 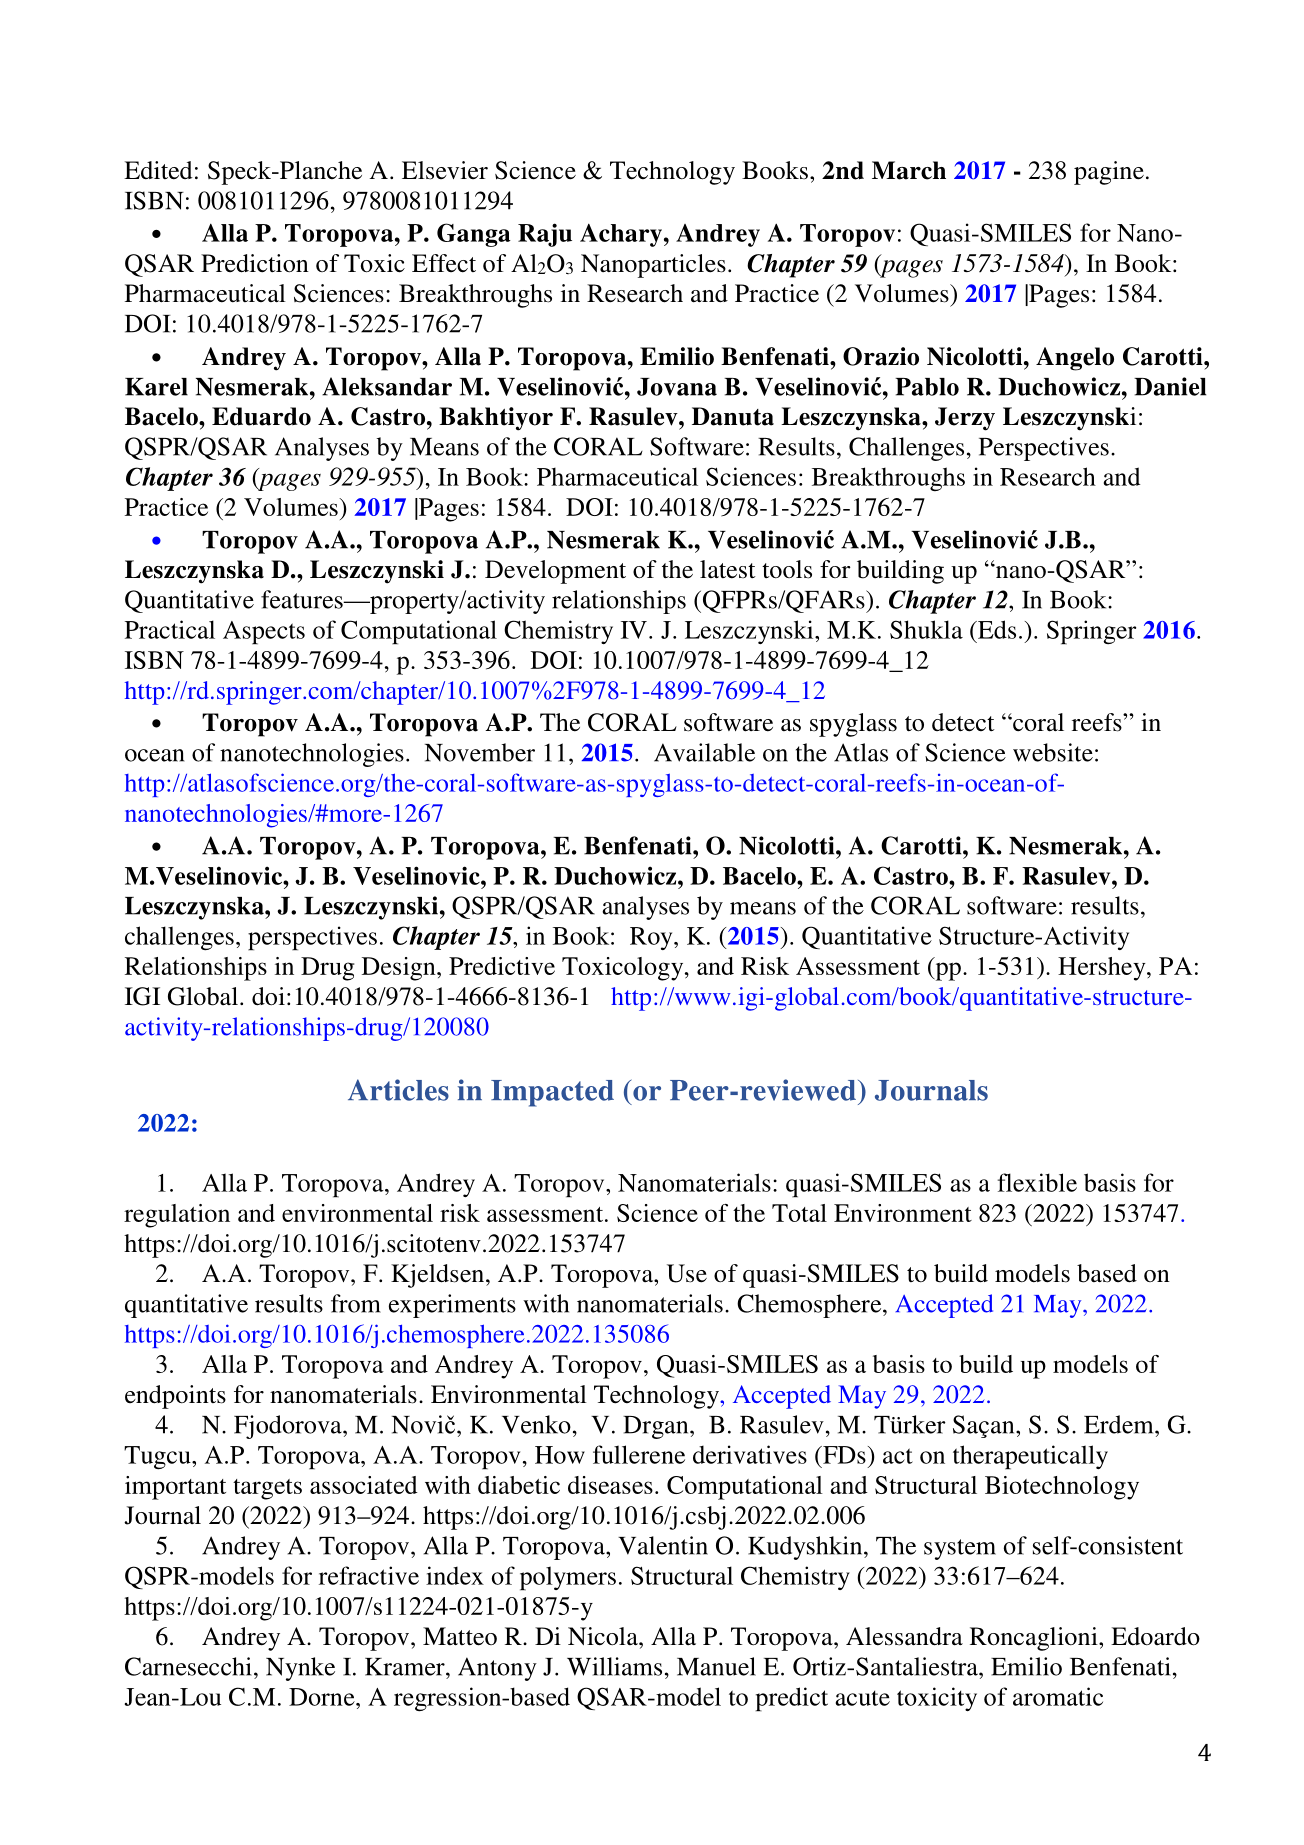 I want to click on Dorne, so click(x=323, y=1697).
